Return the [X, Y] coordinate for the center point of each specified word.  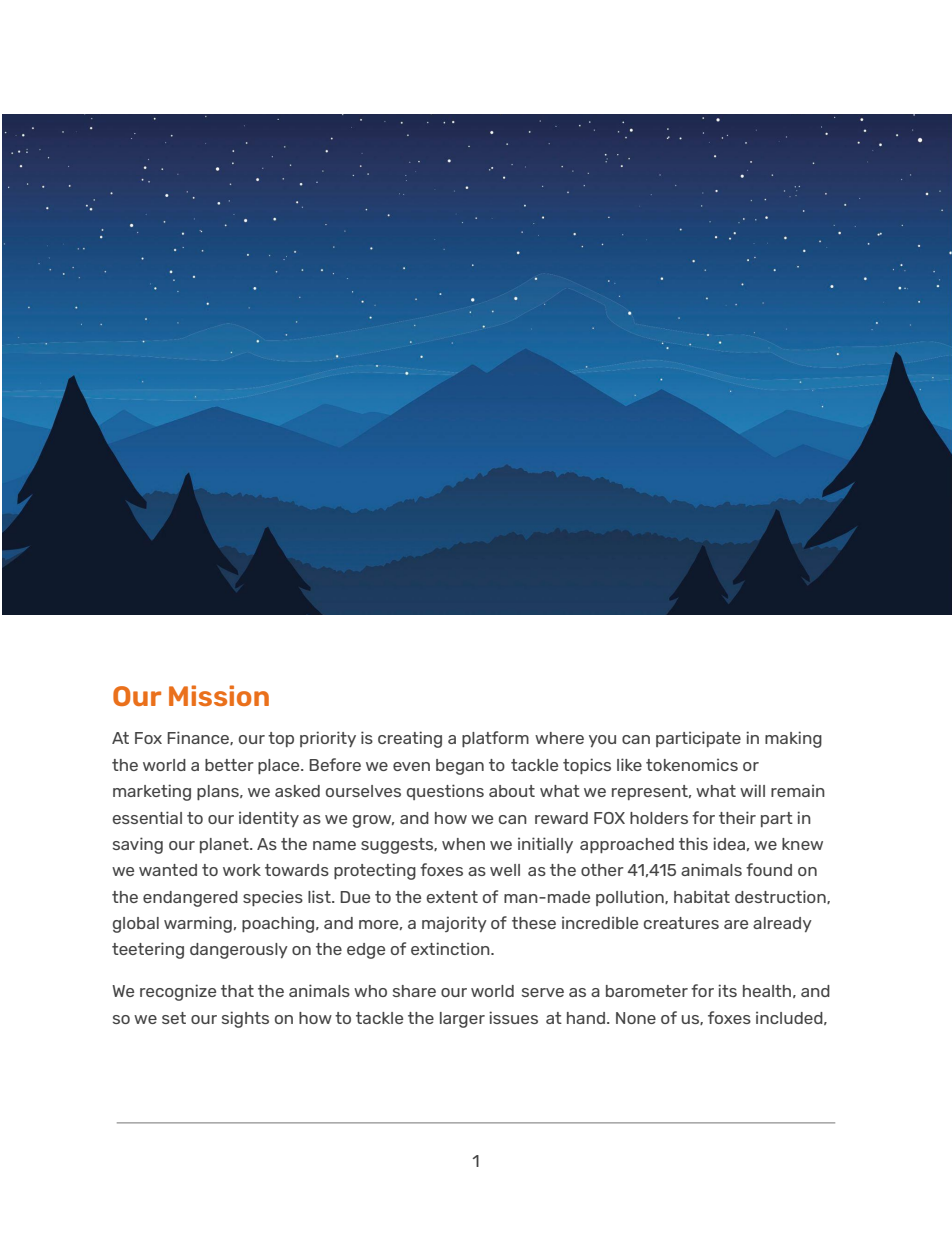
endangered [190, 899]
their [737, 817]
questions [445, 792]
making [793, 739]
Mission [219, 695]
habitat [702, 896]
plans [219, 792]
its [727, 990]
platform [495, 739]
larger [462, 1020]
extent [452, 897]
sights [245, 1019]
